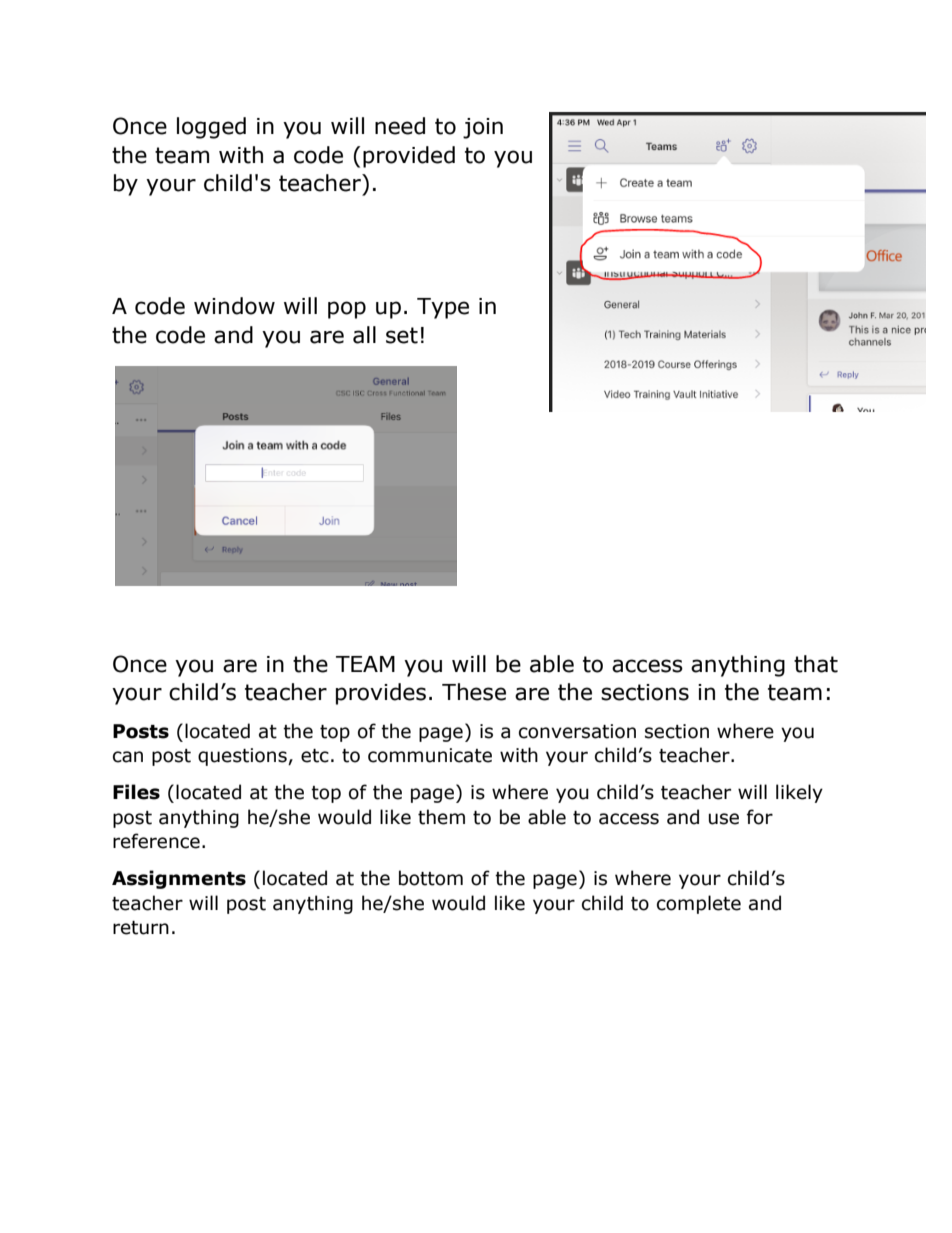 The image size is (952, 1233). I want to click on set, so click(402, 335).
